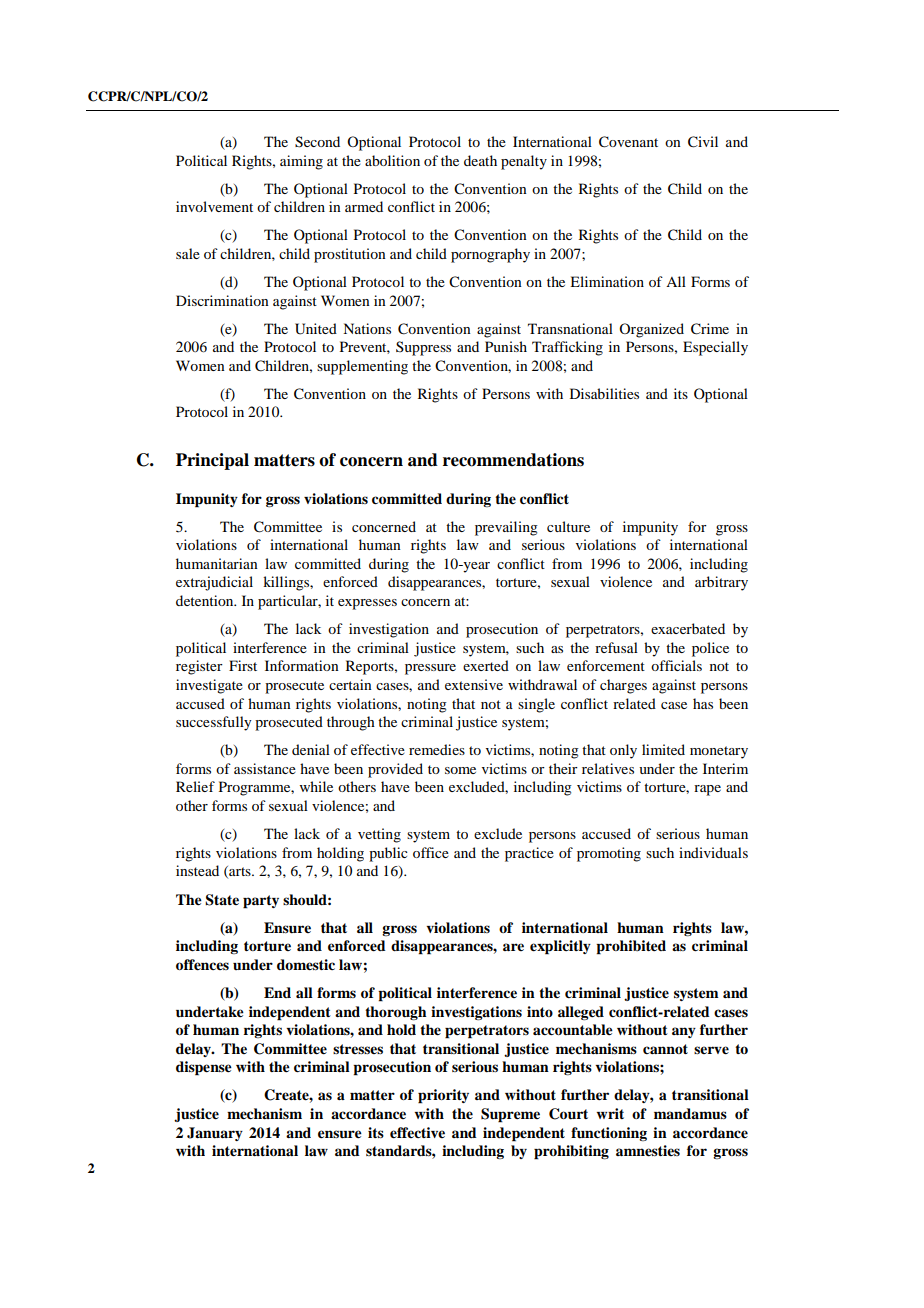  What do you see at coordinates (486, 665) in the image?
I see `exerted` at bounding box center [486, 665].
